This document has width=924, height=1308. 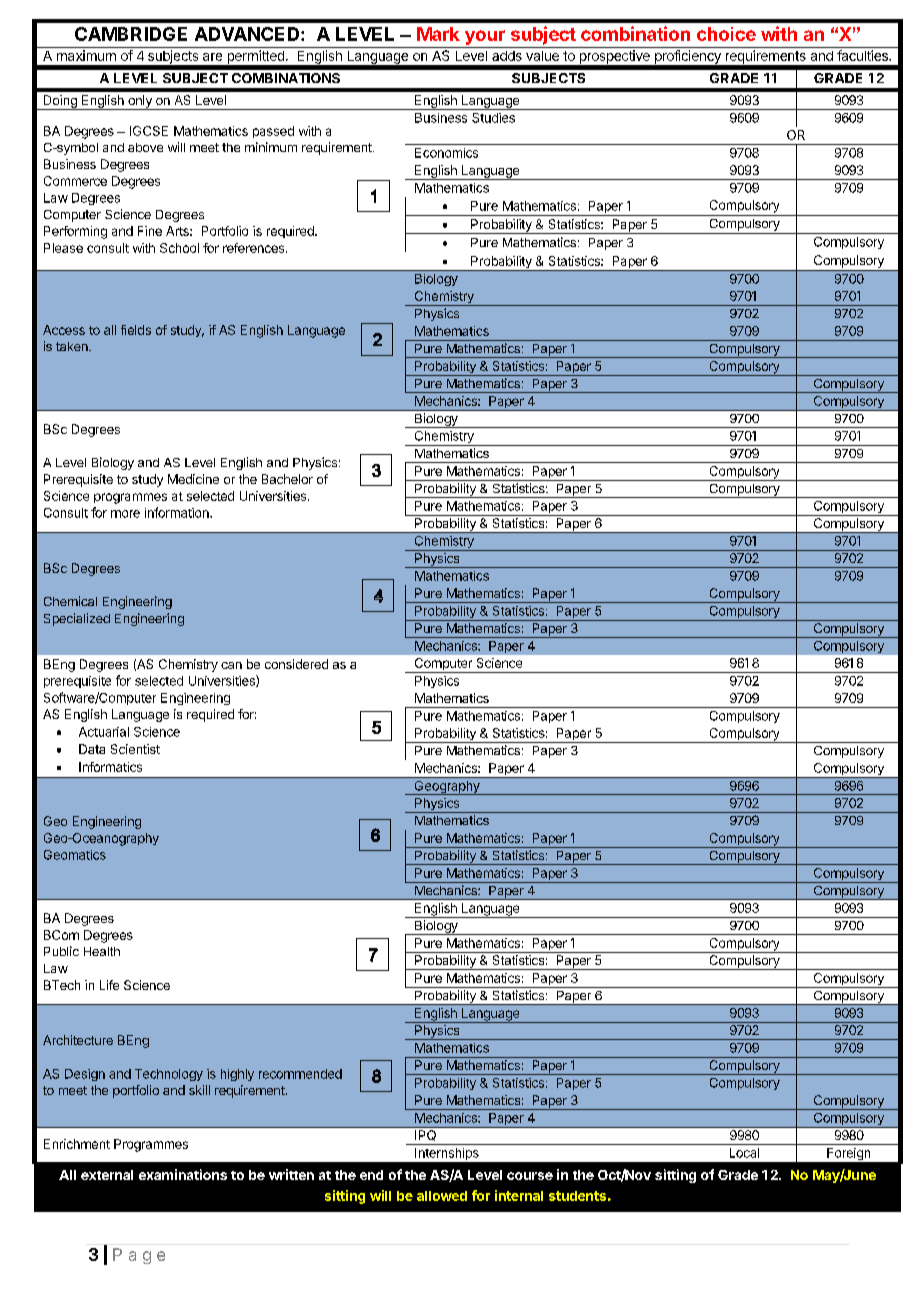 What do you see at coordinates (183, 1174) in the document?
I see `examinations` at bounding box center [183, 1174].
